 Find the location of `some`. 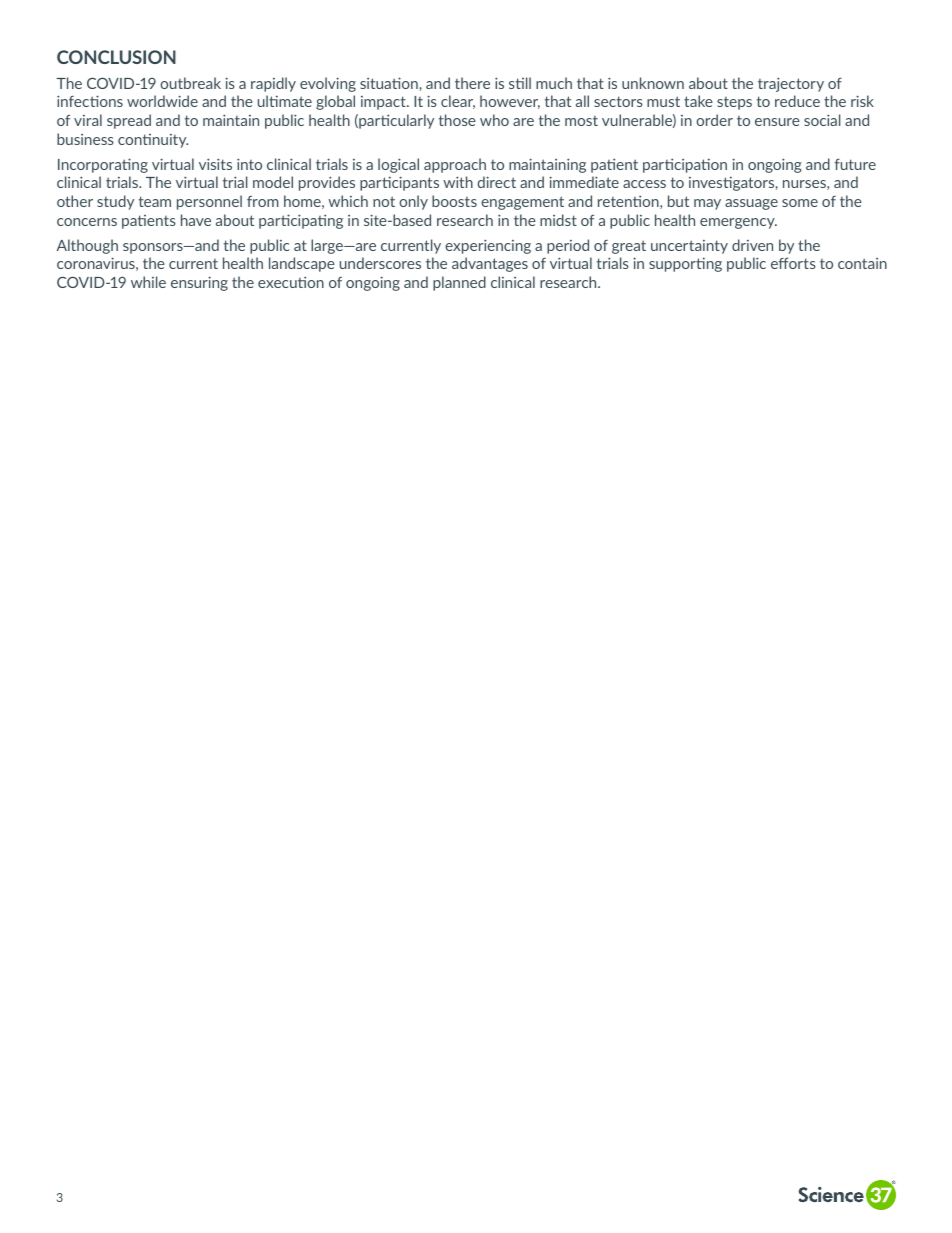

some is located at coordinates (800, 203).
